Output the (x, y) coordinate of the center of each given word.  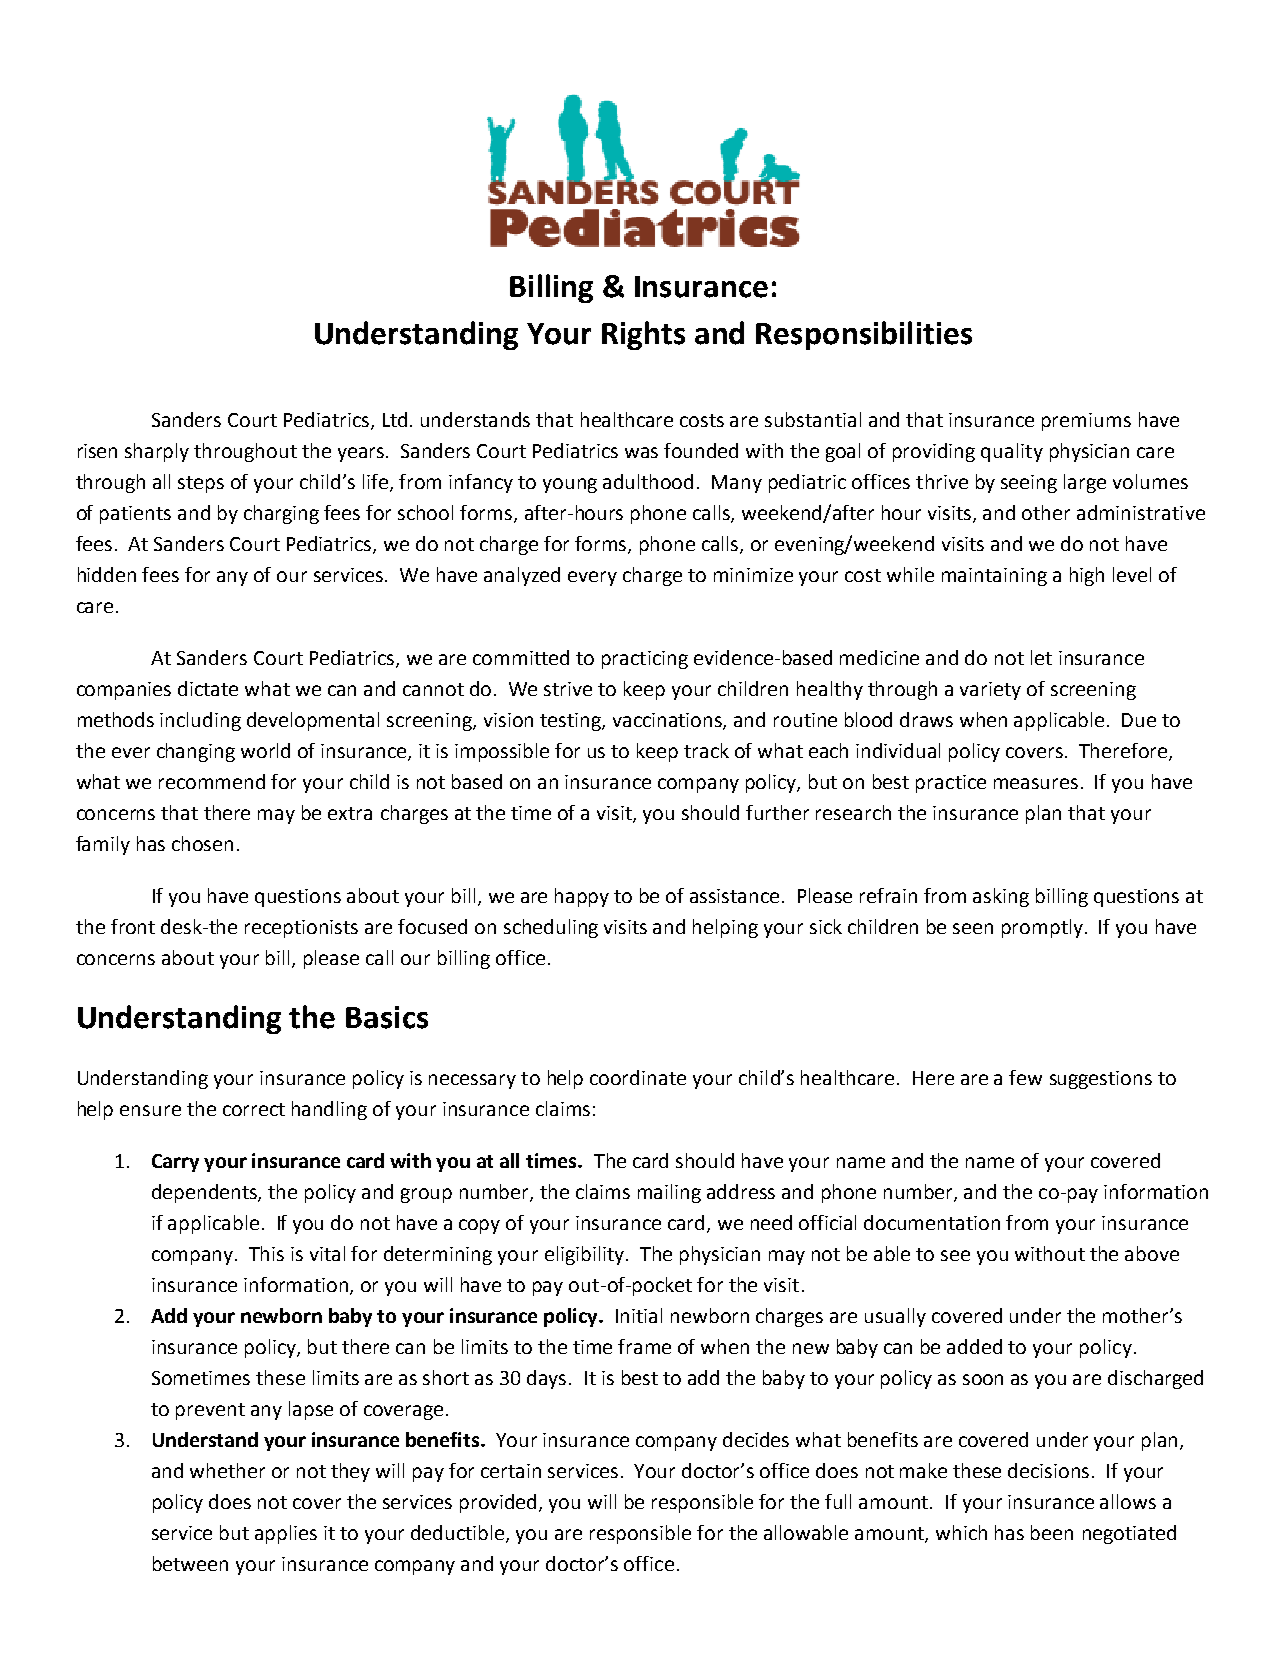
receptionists (301, 929)
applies (286, 1534)
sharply (157, 452)
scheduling (551, 928)
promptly (1042, 928)
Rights (643, 335)
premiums (1086, 422)
